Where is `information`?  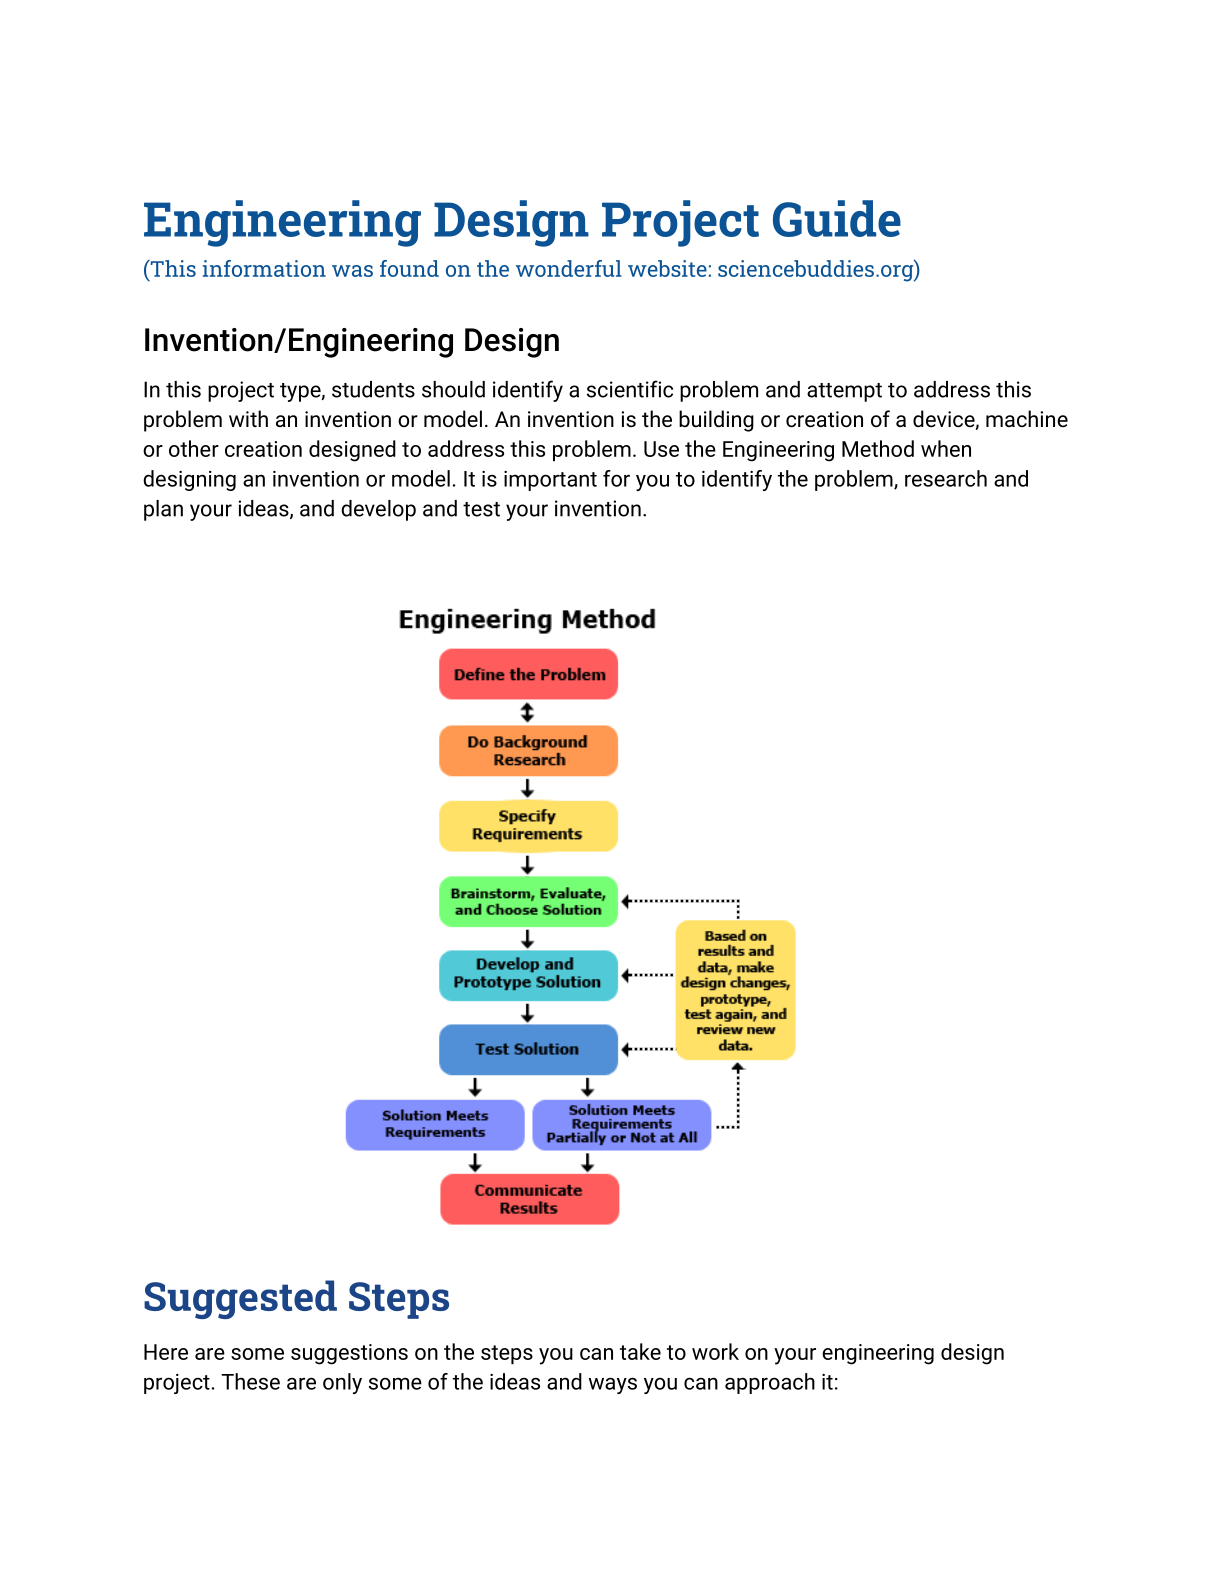
information is located at coordinates (264, 268).
